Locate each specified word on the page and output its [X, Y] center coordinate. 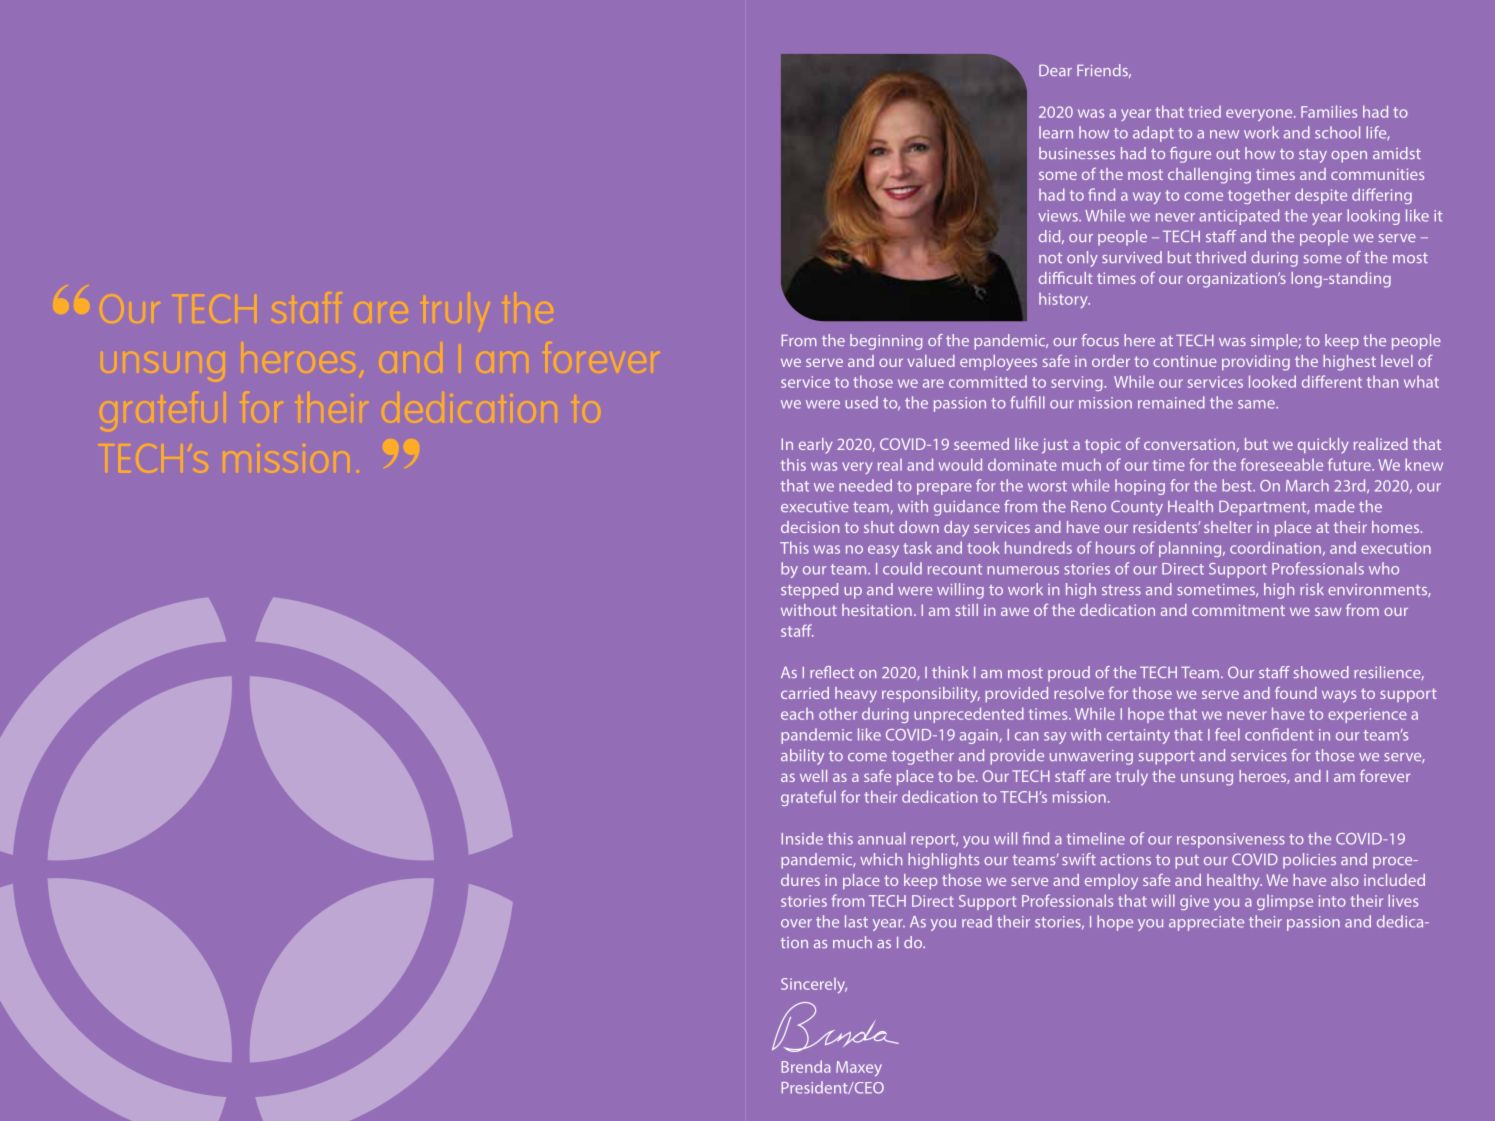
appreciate [1206, 923]
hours [1115, 547]
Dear [1055, 70]
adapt [1153, 134]
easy [883, 551]
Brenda [806, 1066]
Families [1329, 111]
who [1384, 568]
